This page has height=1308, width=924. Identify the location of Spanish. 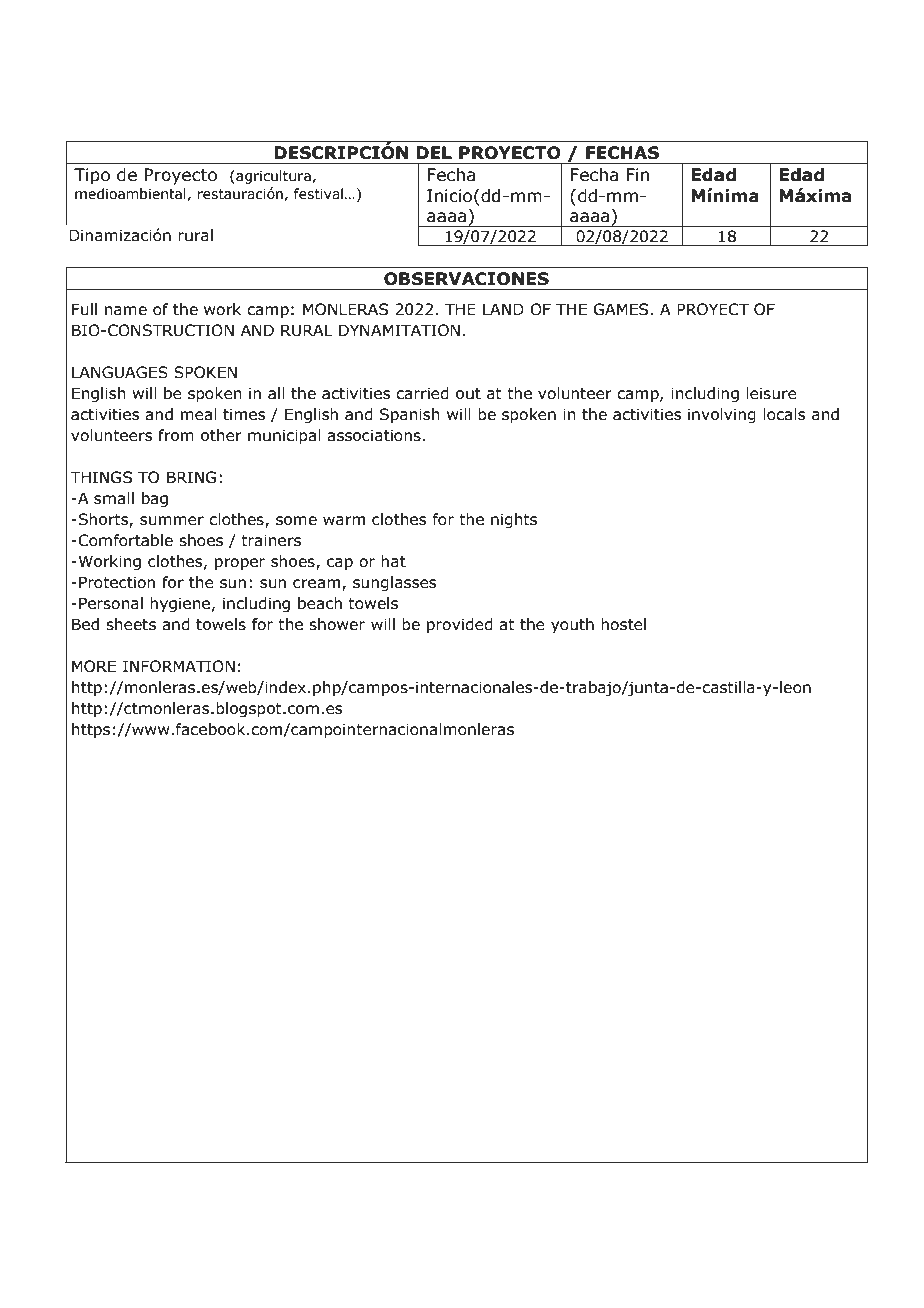
(410, 415).
